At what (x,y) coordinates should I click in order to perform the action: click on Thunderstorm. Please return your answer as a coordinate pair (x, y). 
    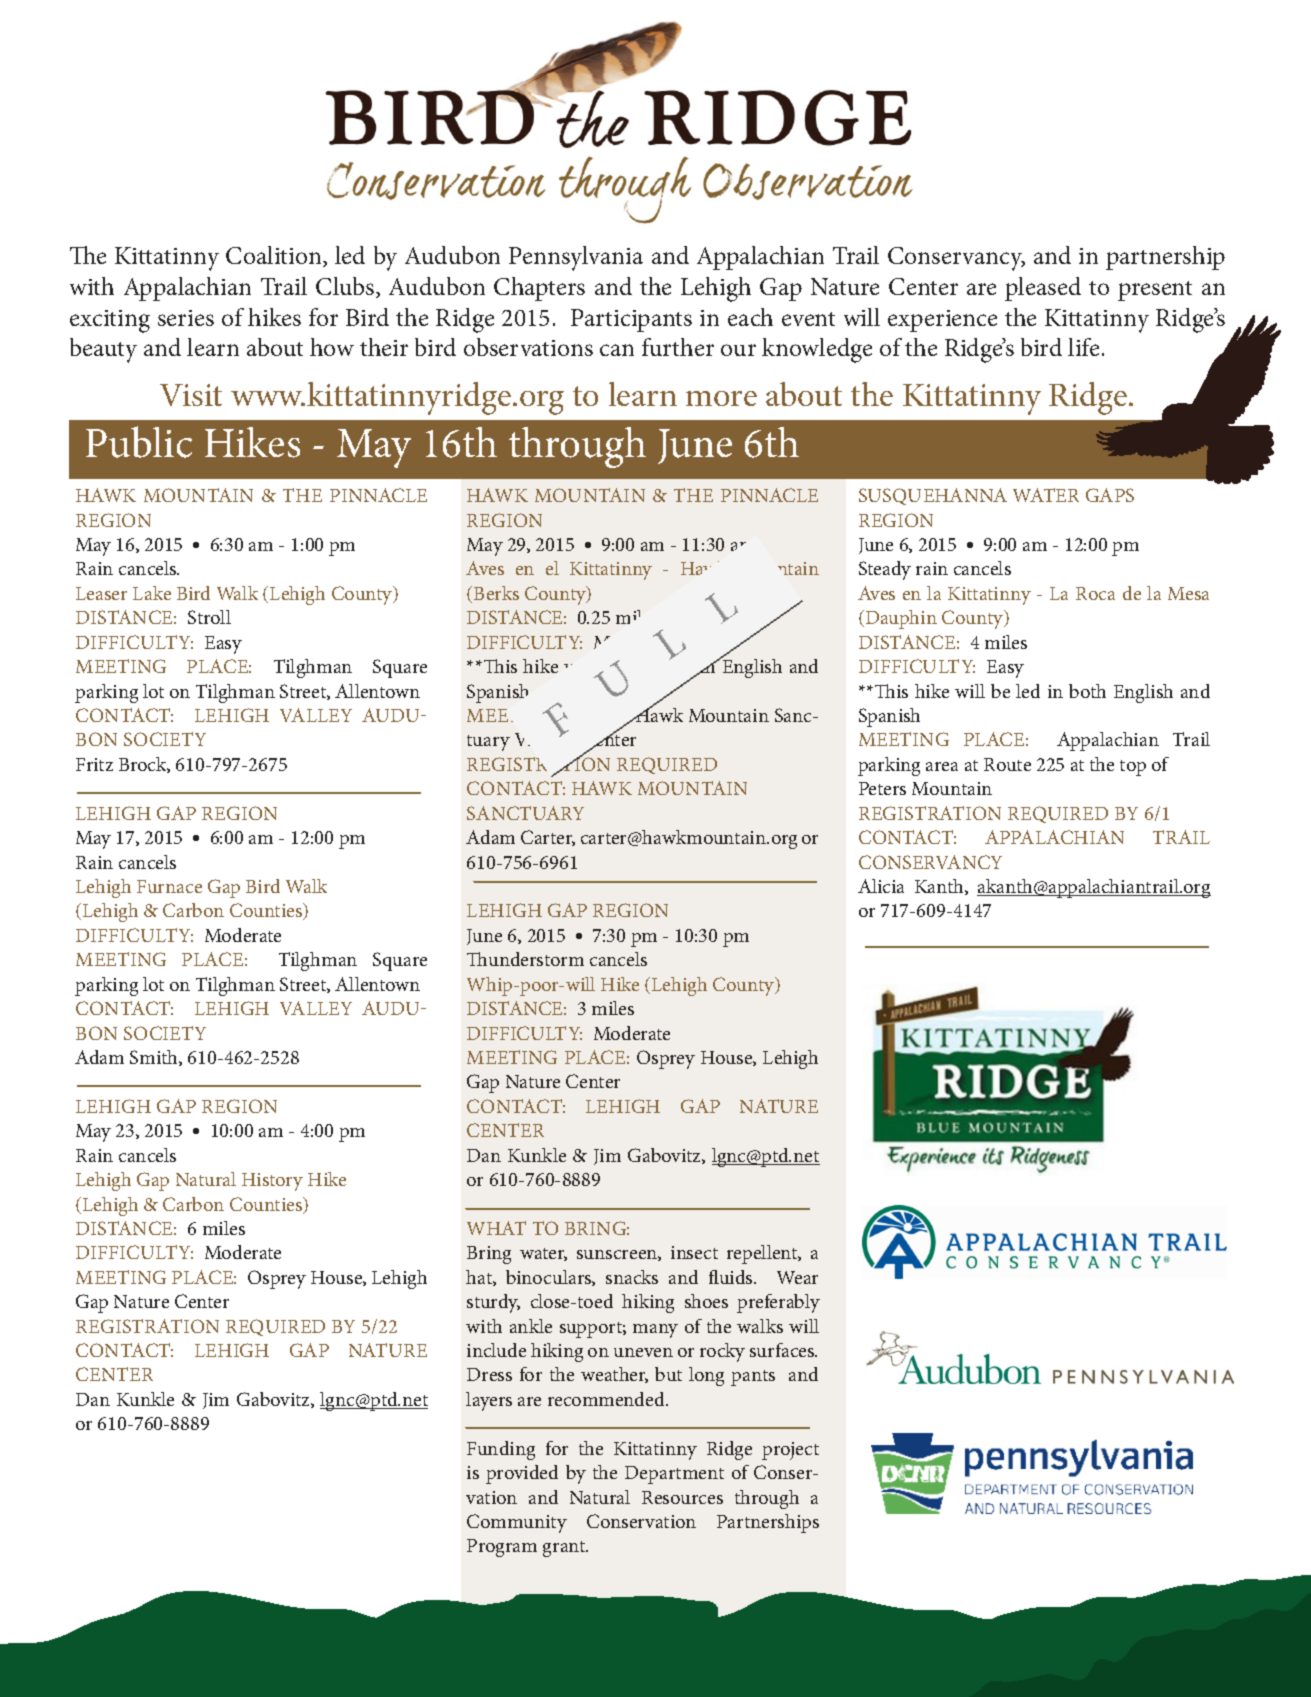
    Looking at the image, I should click on (525, 959).
